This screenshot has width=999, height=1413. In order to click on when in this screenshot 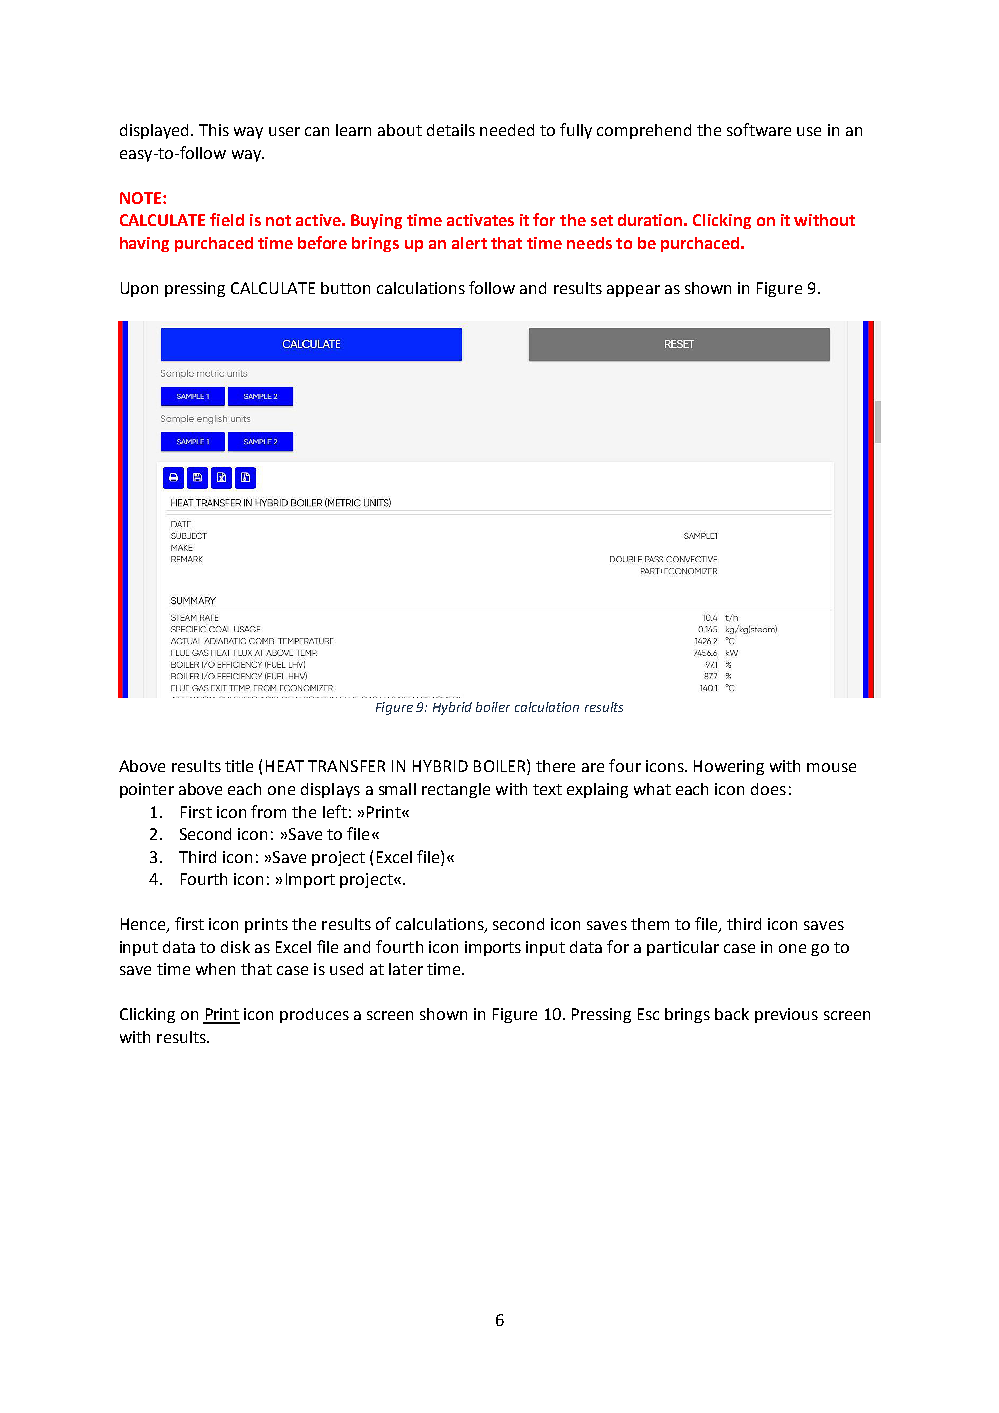, I will do `click(215, 969)`.
